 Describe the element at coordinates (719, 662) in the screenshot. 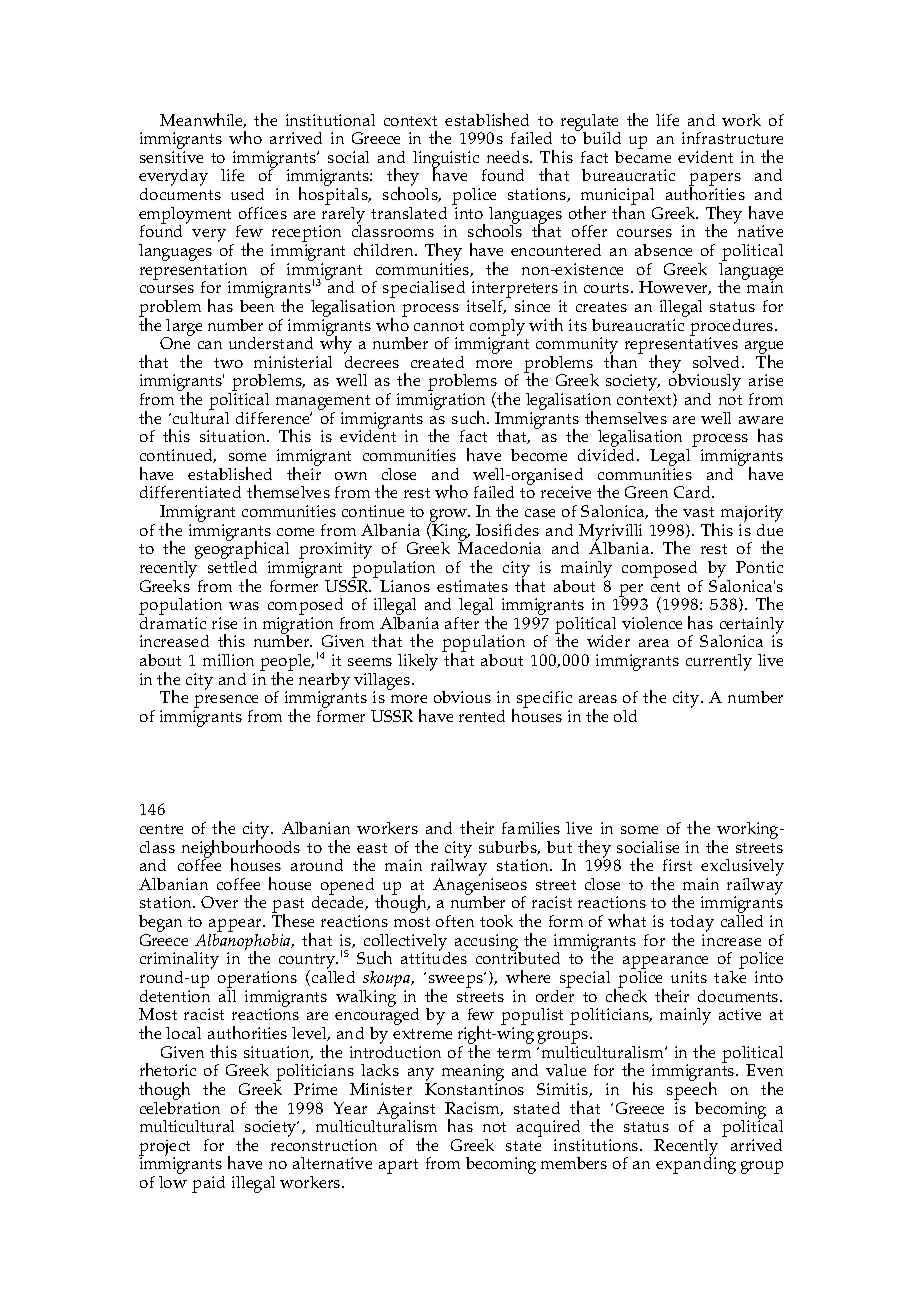

I see `currently` at that location.
